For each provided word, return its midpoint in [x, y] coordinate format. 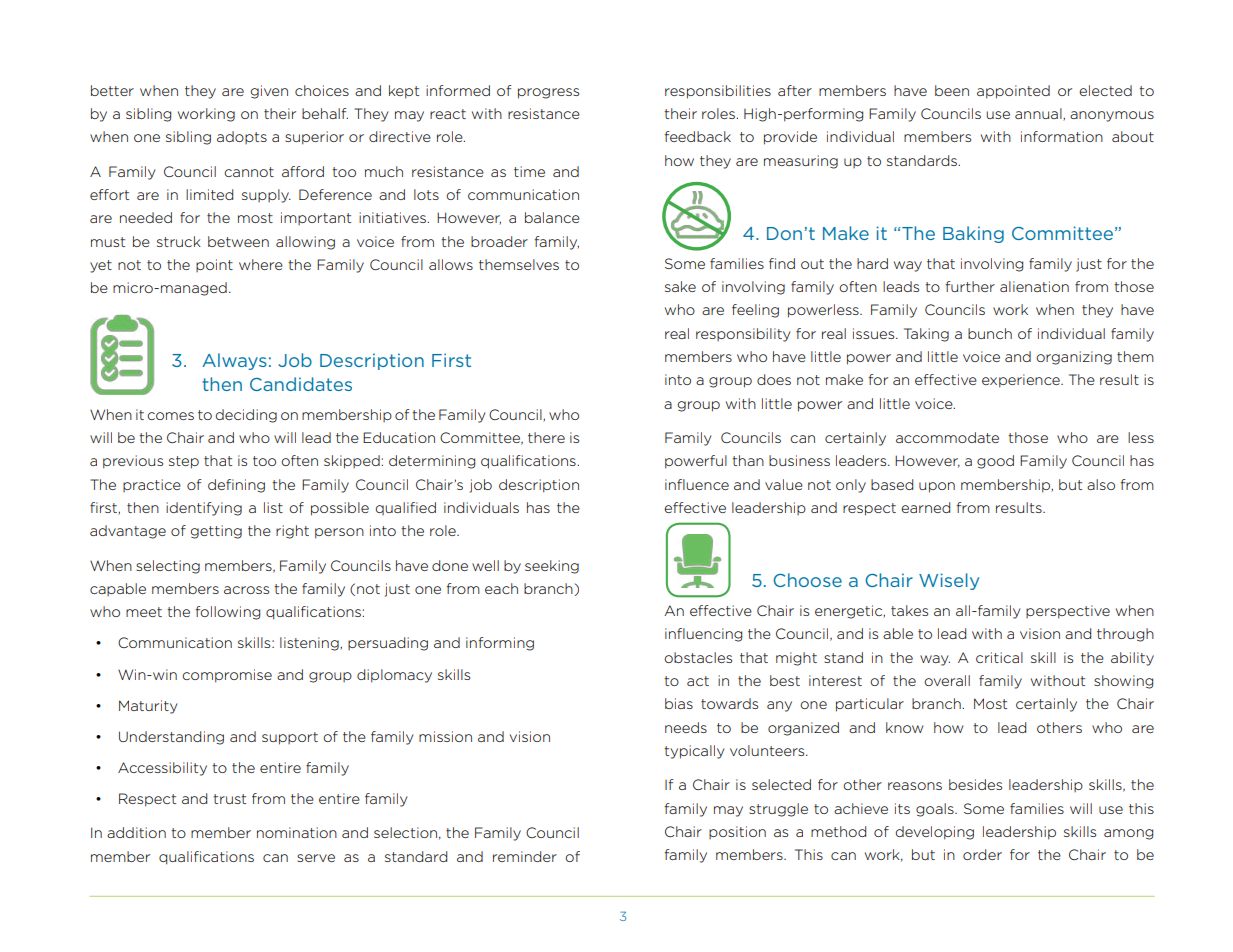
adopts [242, 137]
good [995, 462]
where [261, 264]
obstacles [698, 657]
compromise [227, 676]
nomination [297, 832]
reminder [525, 856]
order [982, 854]
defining [236, 486]
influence [697, 484]
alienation [1034, 286]
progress [548, 93]
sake [680, 286]
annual [1039, 114]
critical [999, 657]
